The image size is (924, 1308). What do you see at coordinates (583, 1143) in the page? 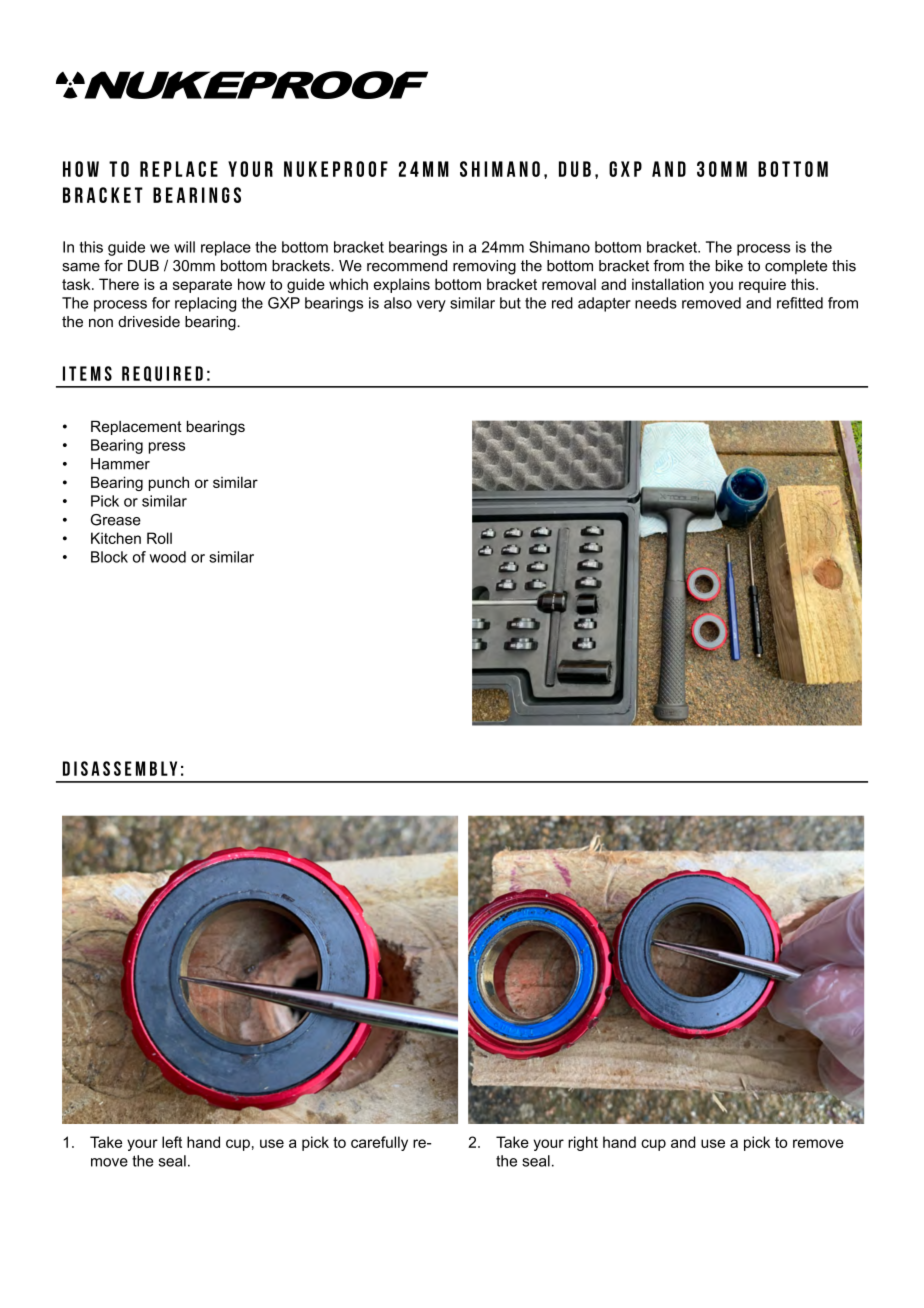
I see `right` at bounding box center [583, 1143].
